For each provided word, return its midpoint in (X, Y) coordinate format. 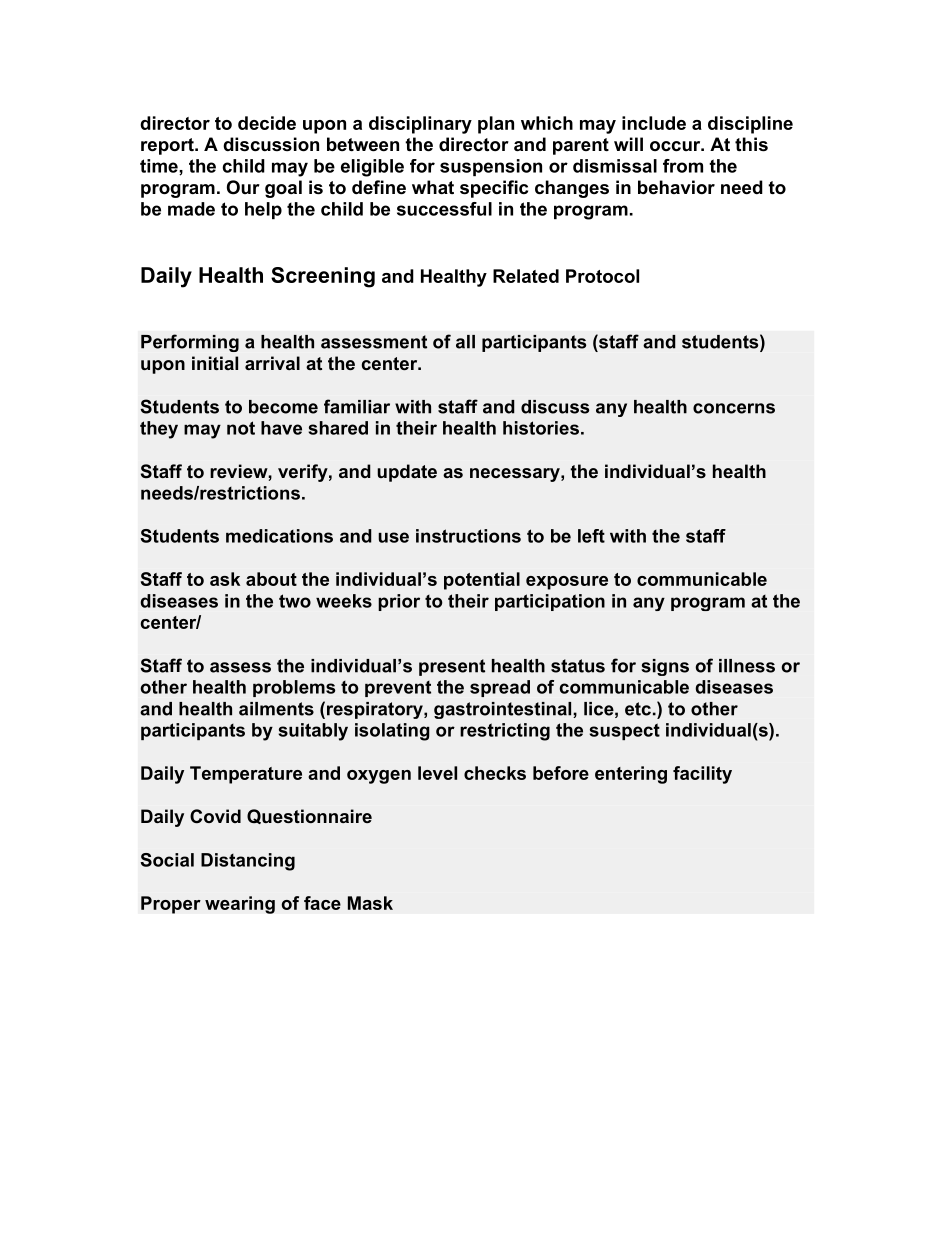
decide (267, 123)
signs (665, 667)
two (295, 601)
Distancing (248, 862)
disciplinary (420, 125)
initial (215, 363)
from (683, 166)
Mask (370, 903)
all (465, 342)
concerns (734, 408)
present (452, 667)
